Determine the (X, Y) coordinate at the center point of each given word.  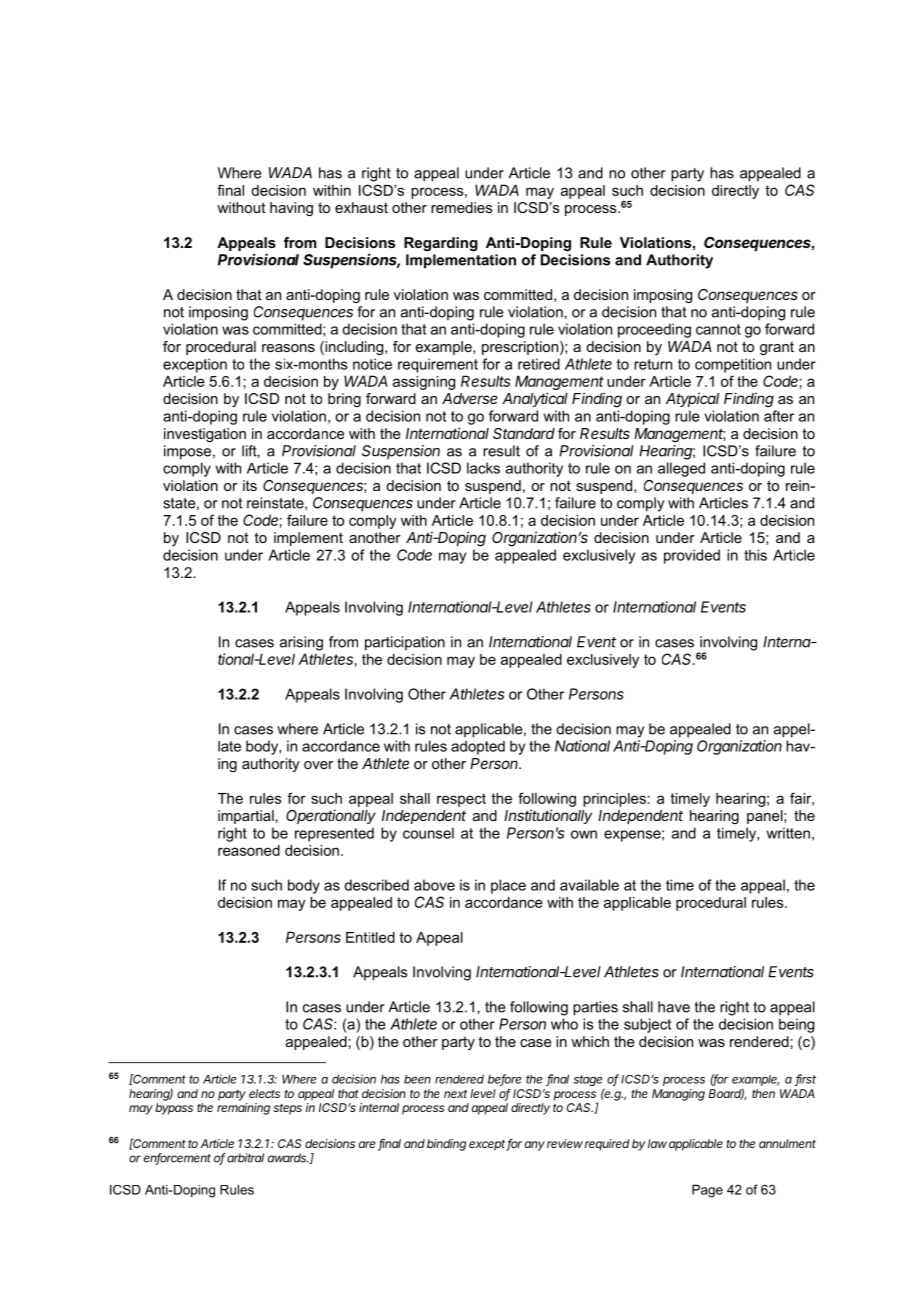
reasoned (249, 850)
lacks (483, 468)
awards (288, 1158)
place (508, 886)
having (291, 209)
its (250, 485)
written (788, 833)
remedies (462, 207)
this (755, 555)
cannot (718, 329)
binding (446, 1145)
